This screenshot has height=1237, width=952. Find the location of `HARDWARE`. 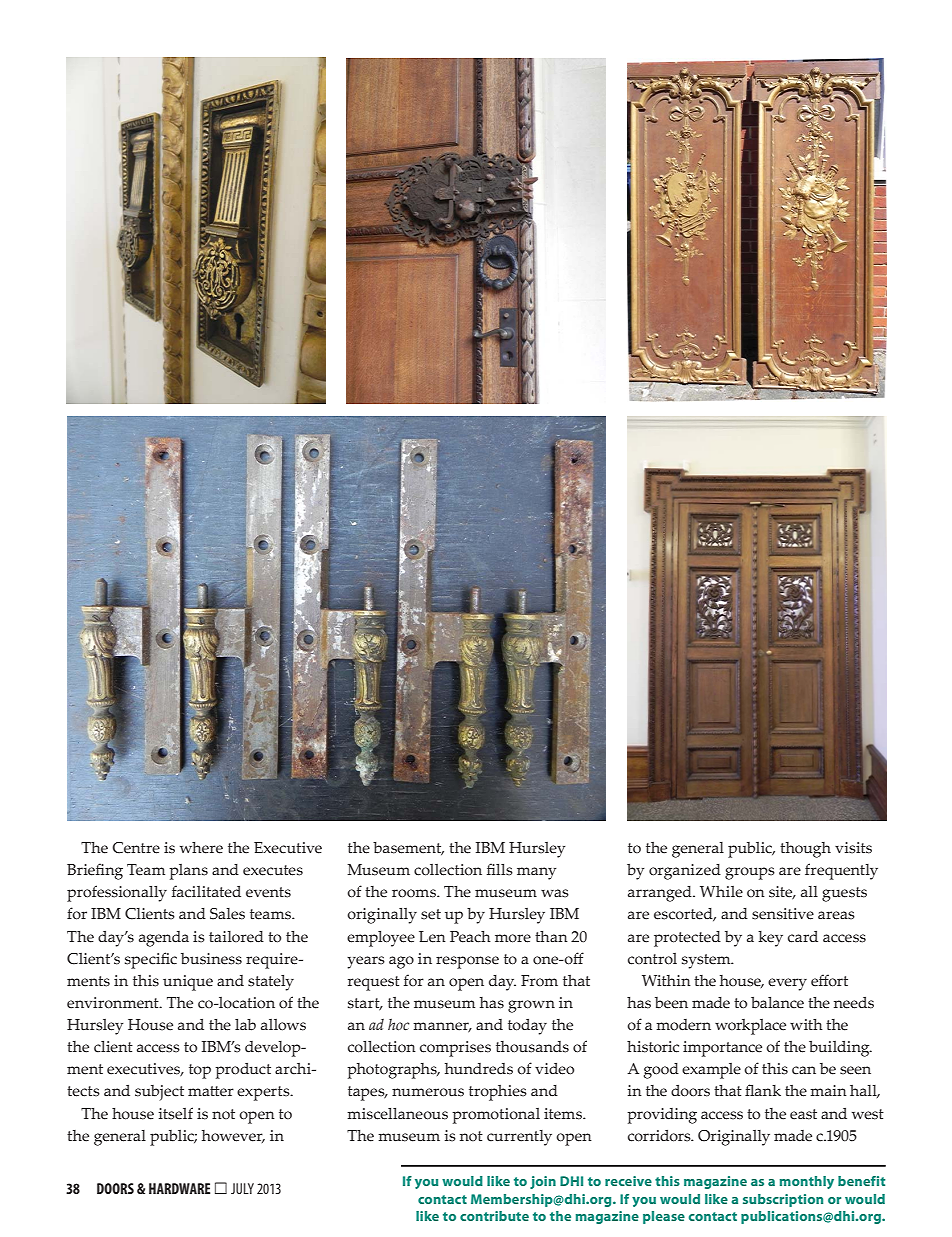

HARDWARE is located at coordinates (179, 1188).
